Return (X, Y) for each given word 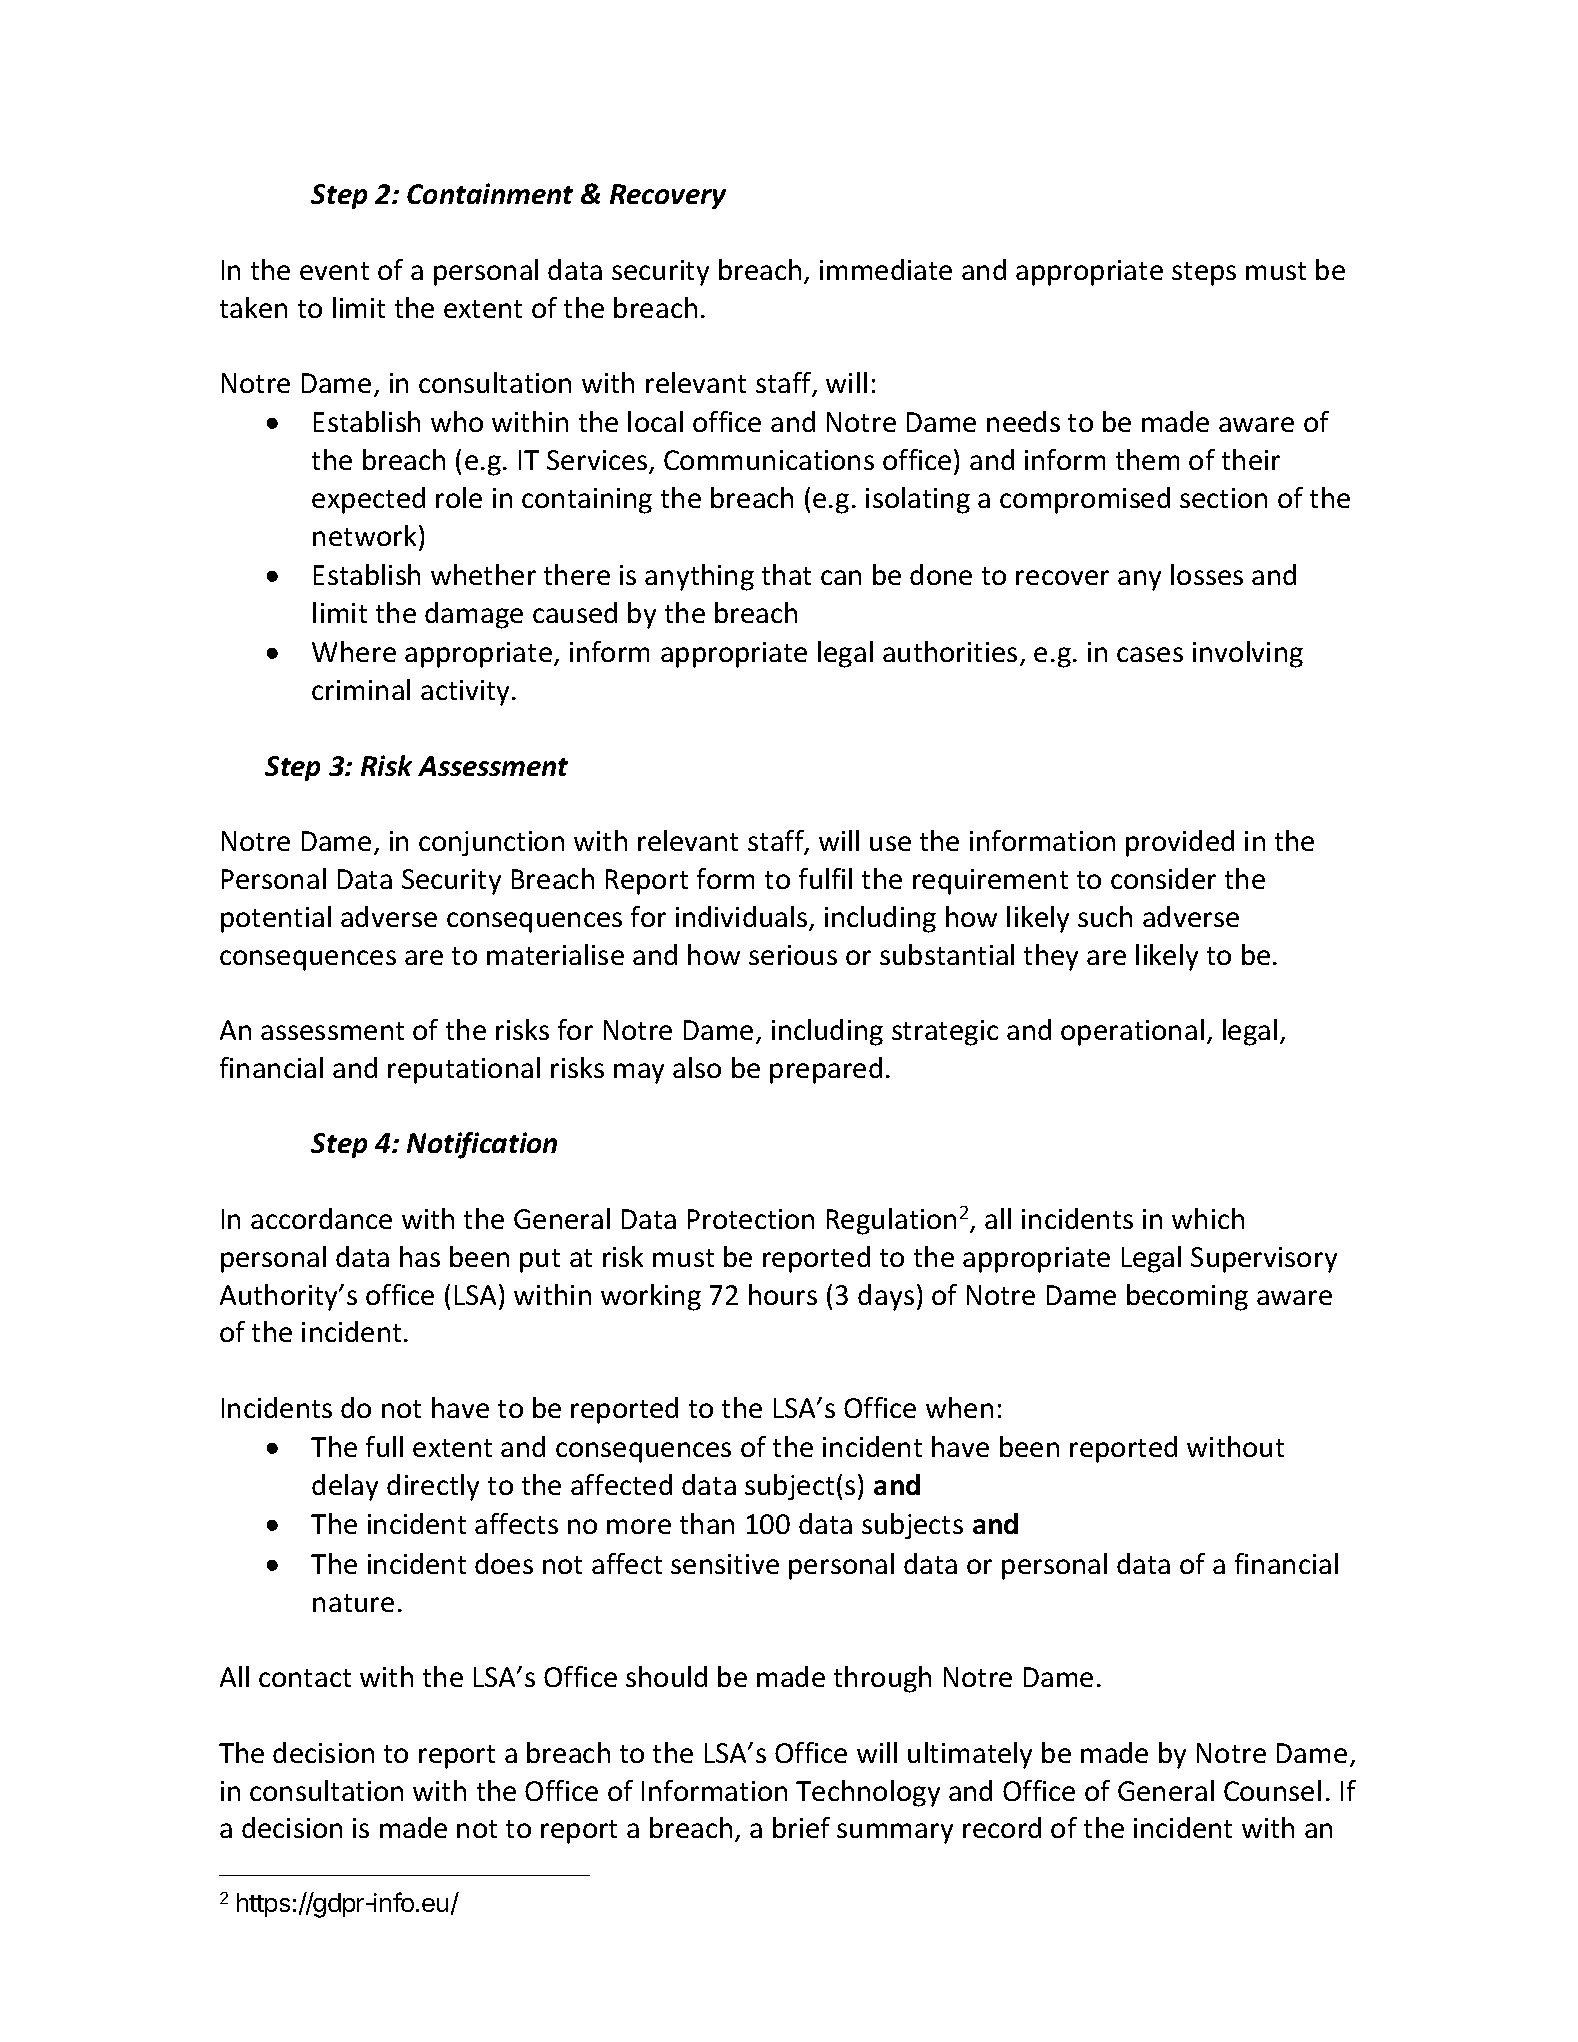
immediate (886, 269)
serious (793, 955)
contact (305, 1678)
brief (801, 1827)
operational (1132, 1032)
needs (1023, 421)
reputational (464, 1070)
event (334, 271)
